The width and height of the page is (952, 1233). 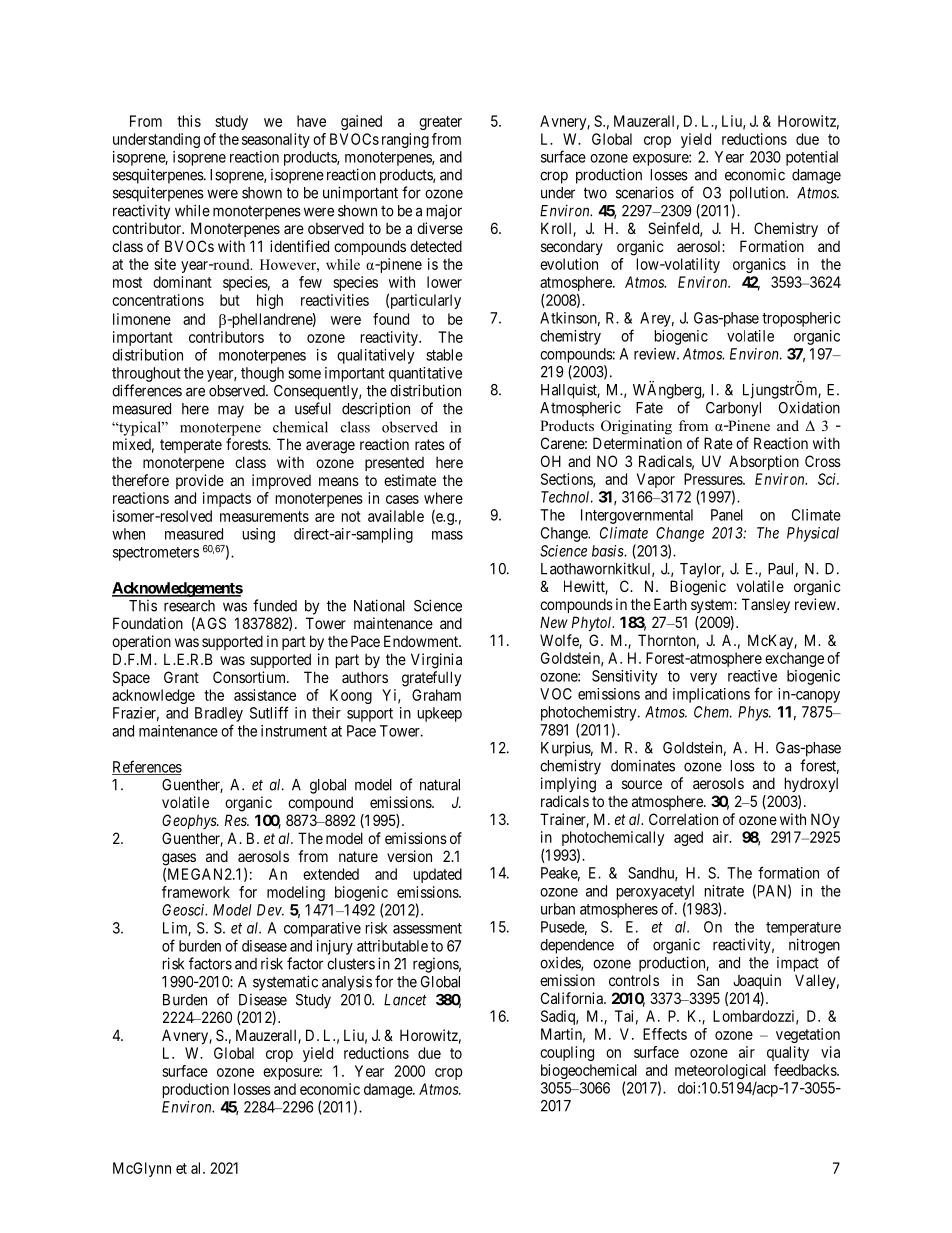 What do you see at coordinates (347, 983) in the page?
I see `analysis` at bounding box center [347, 983].
